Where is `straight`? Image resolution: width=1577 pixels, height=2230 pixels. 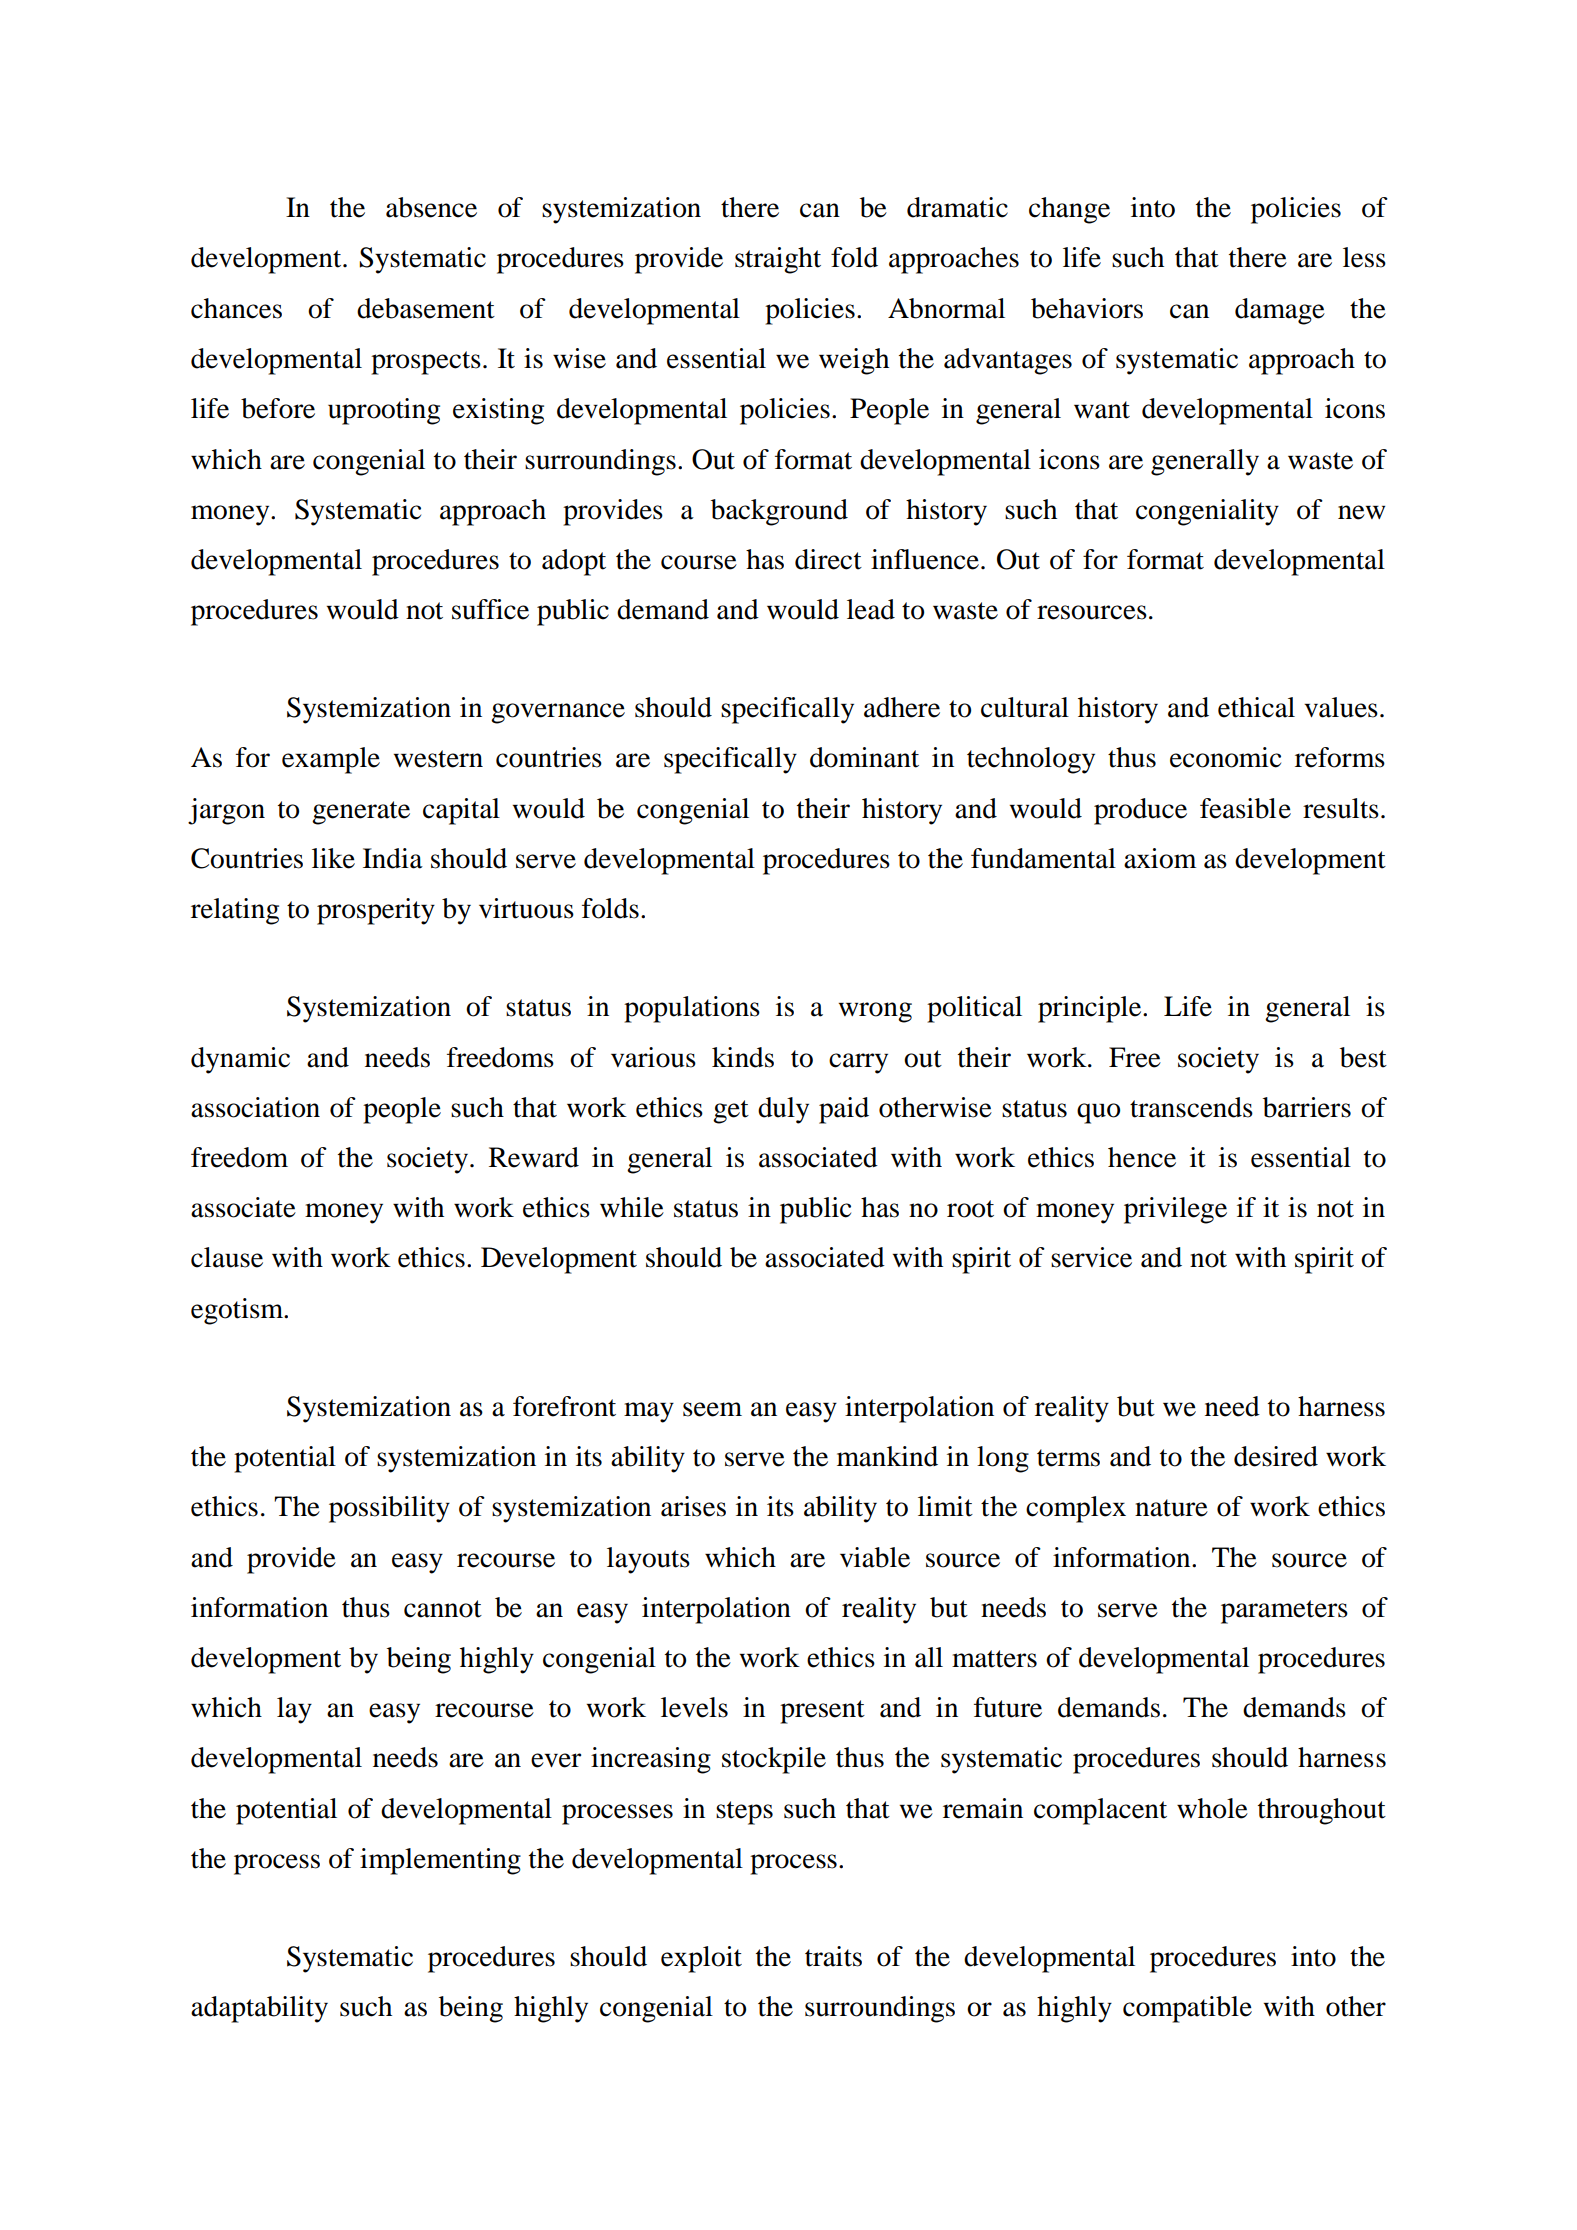
straight is located at coordinates (778, 260).
